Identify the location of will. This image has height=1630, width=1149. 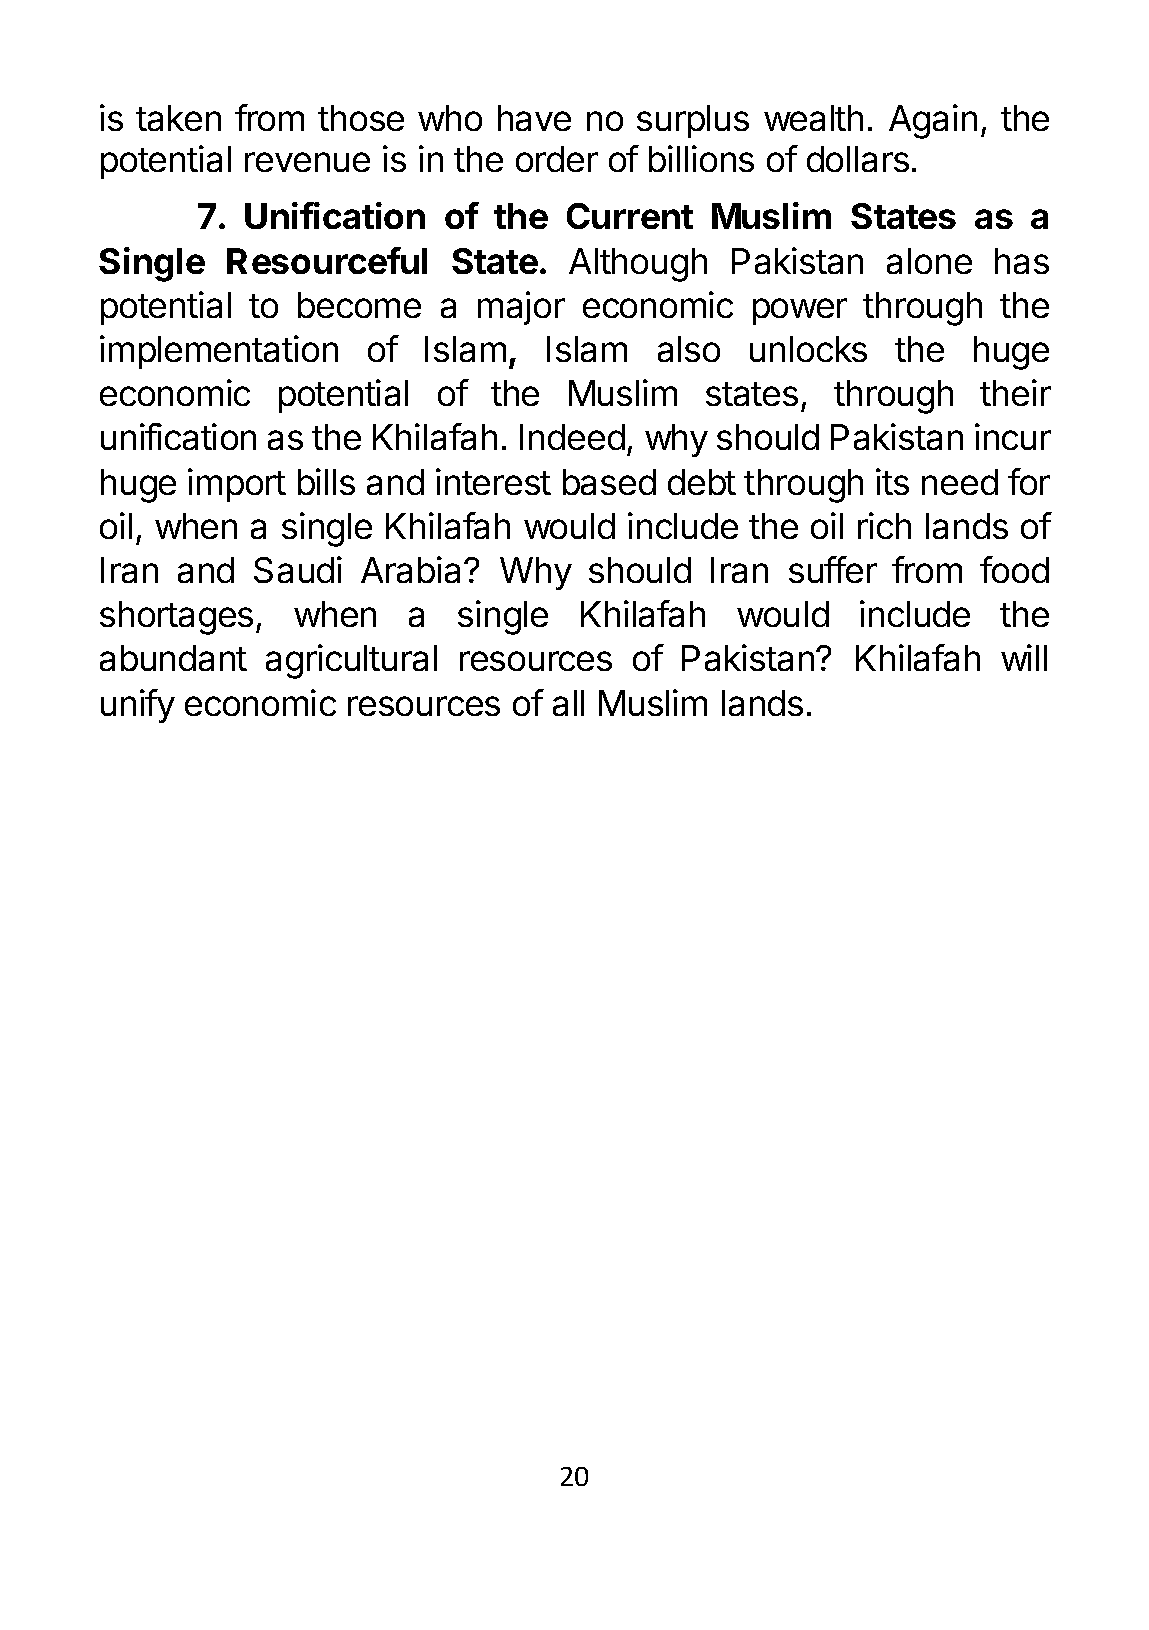
(1024, 657).
